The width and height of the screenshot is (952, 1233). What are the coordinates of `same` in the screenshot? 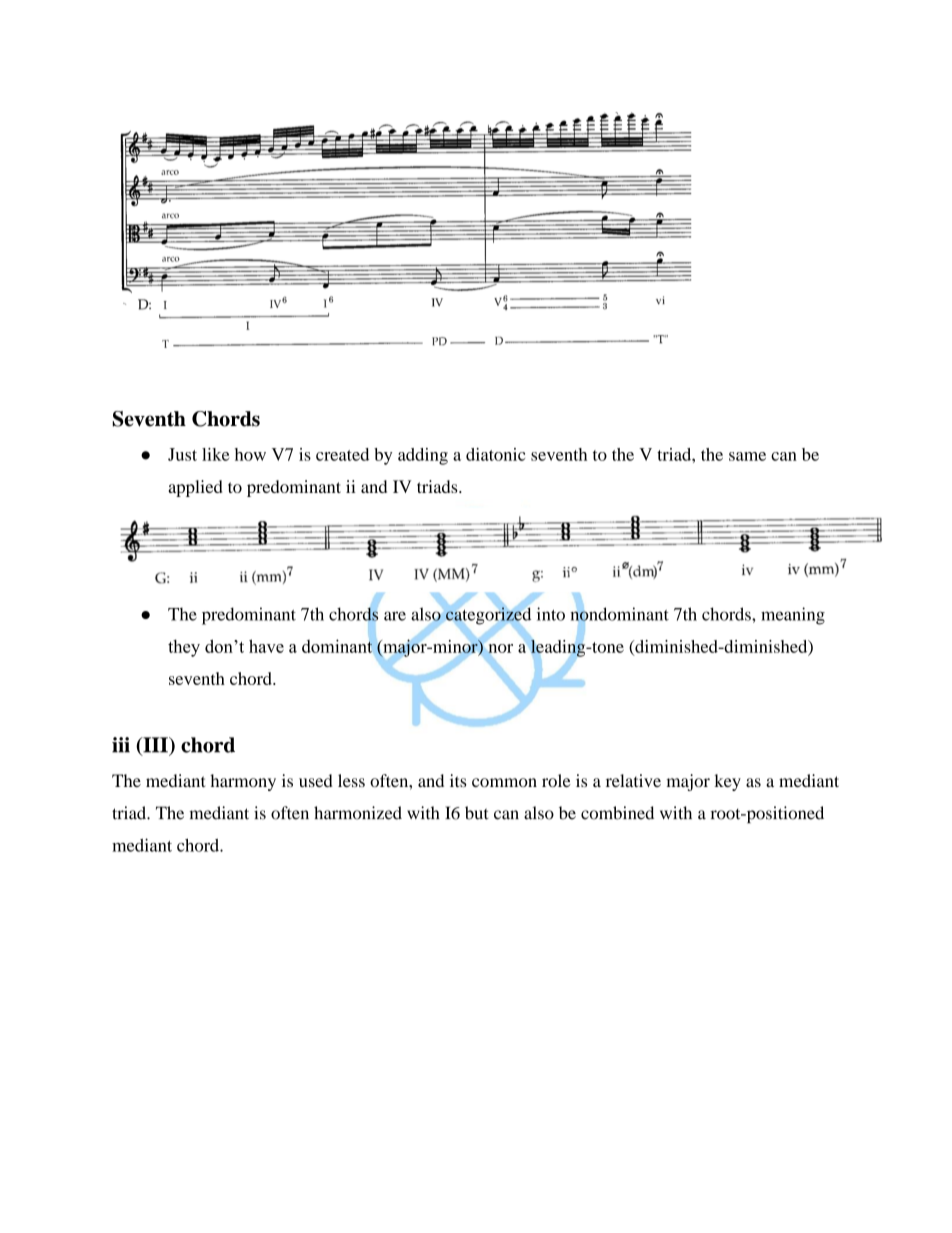 It's located at (747, 456).
